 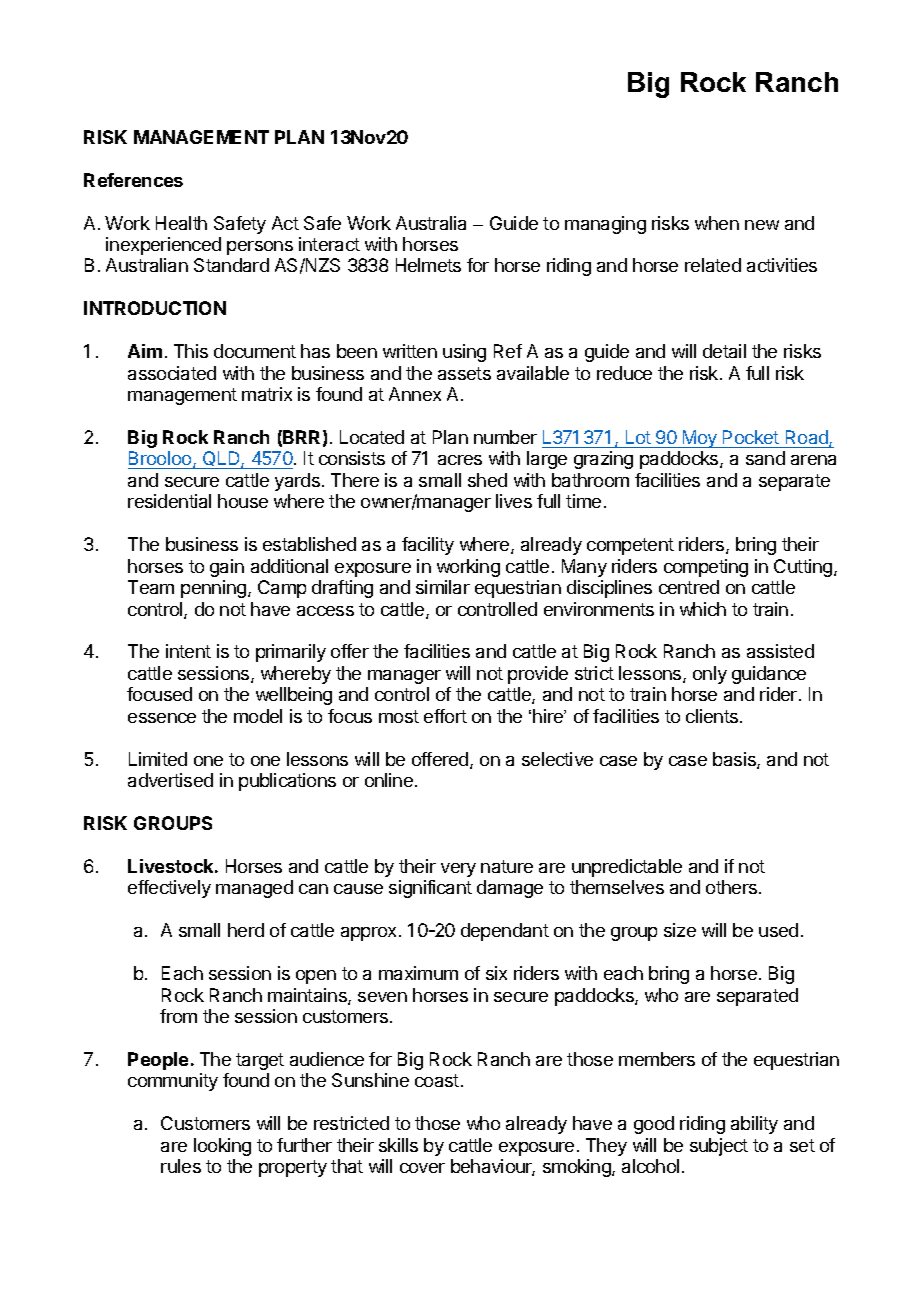 What do you see at coordinates (181, 223) in the screenshot?
I see `Health` at bounding box center [181, 223].
